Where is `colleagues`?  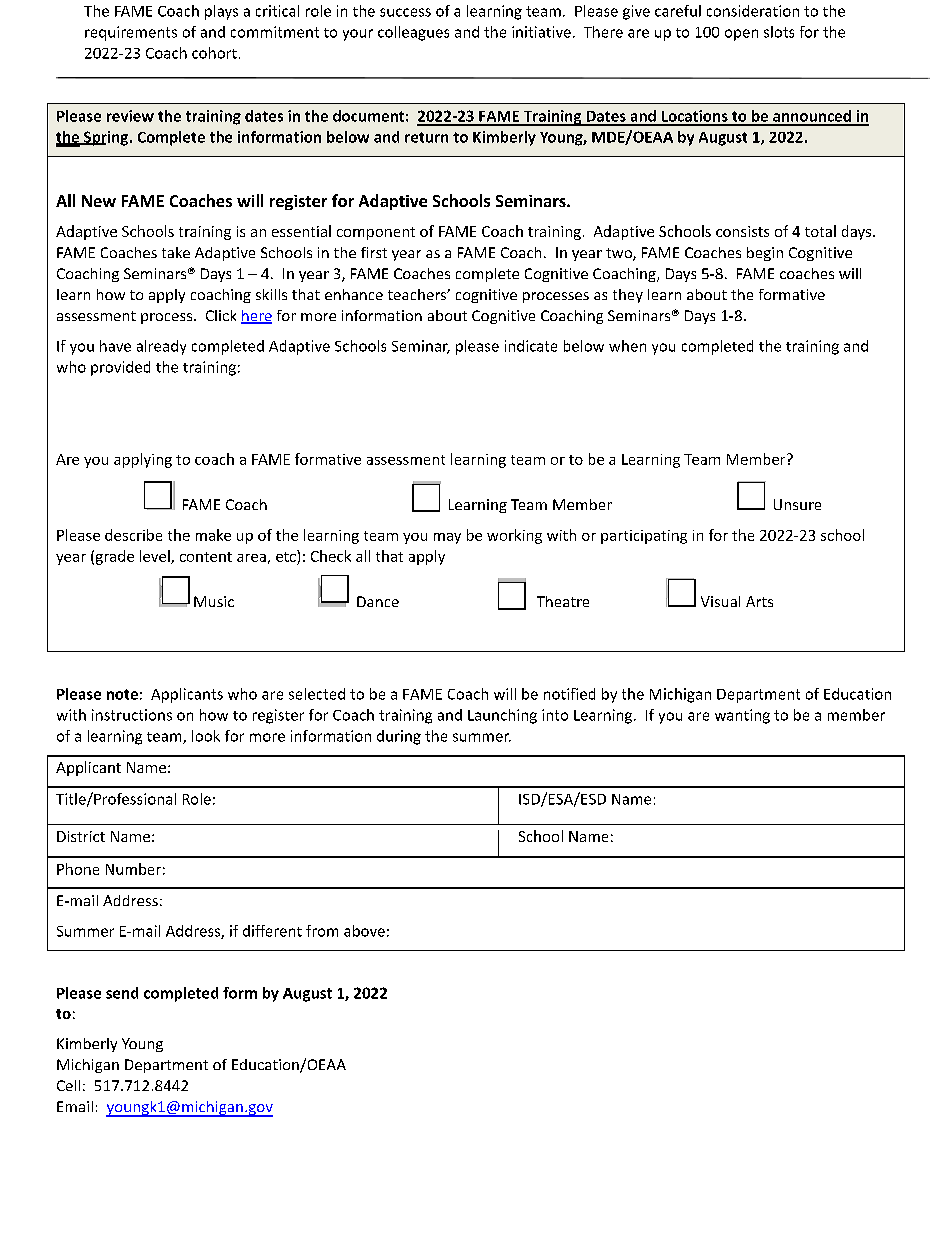
colleagues is located at coordinates (413, 33).
